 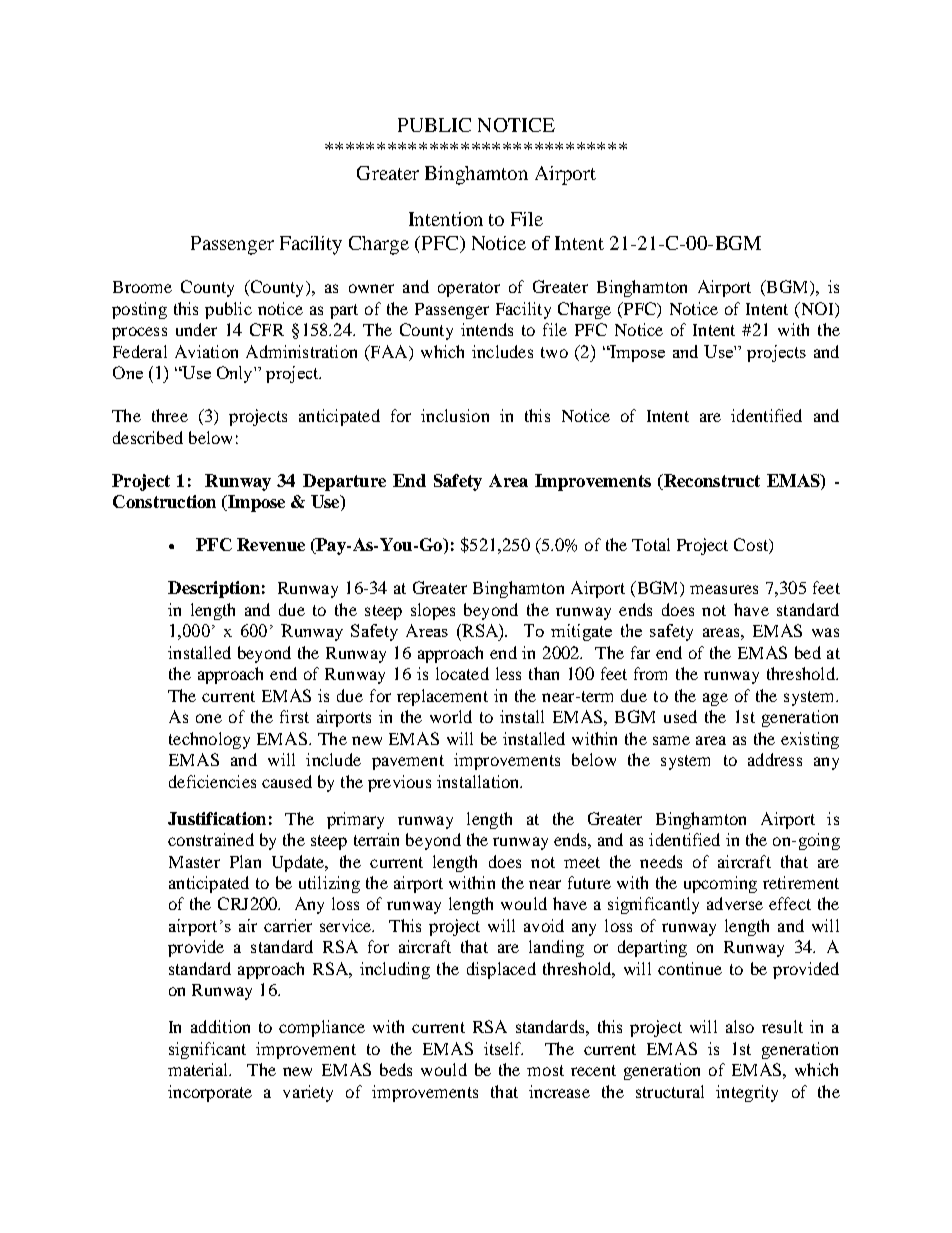 What do you see at coordinates (469, 289) in the screenshot?
I see `operator` at bounding box center [469, 289].
